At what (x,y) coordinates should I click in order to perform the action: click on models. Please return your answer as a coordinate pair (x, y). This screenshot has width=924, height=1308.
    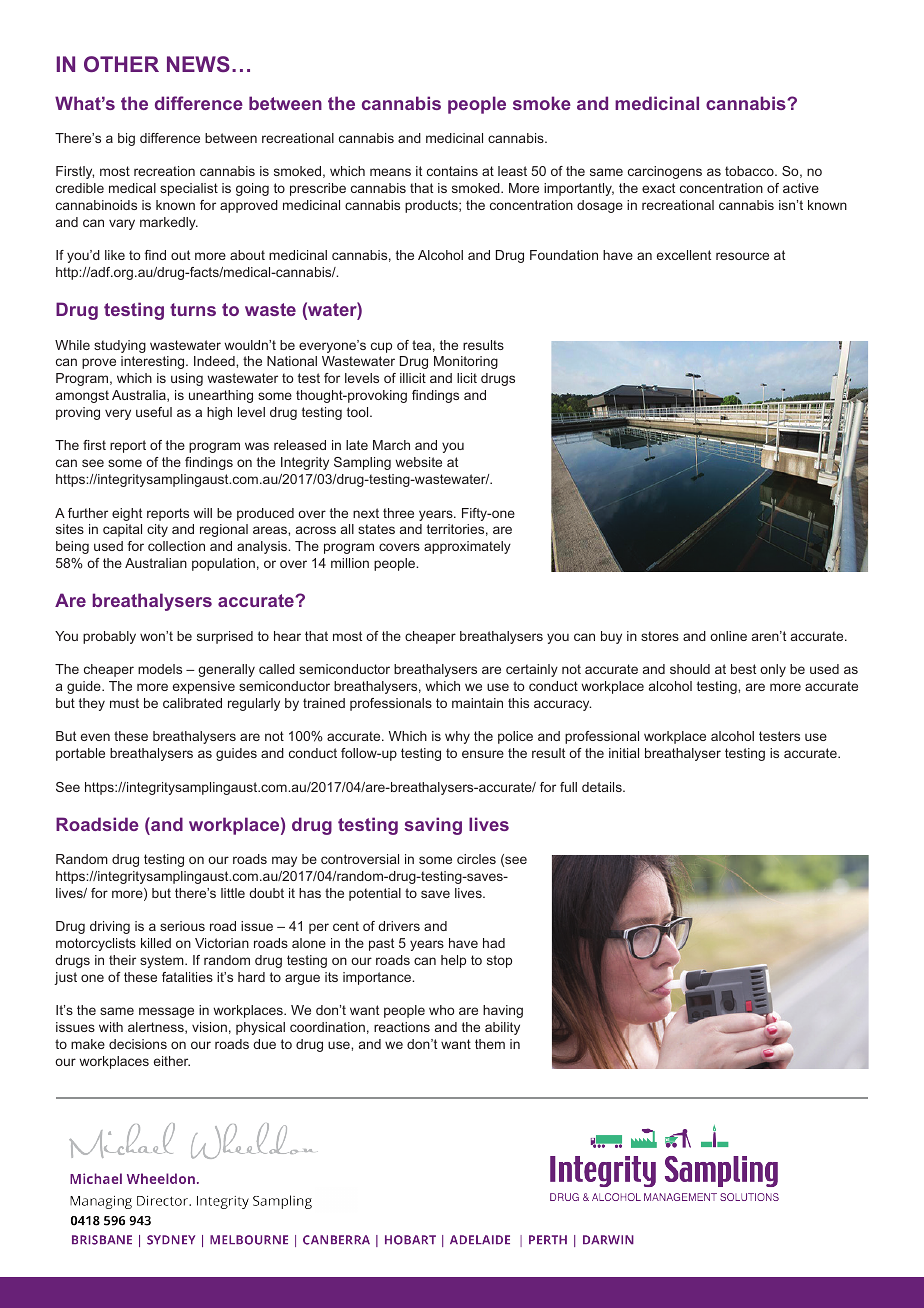
    Looking at the image, I should click on (160, 669).
